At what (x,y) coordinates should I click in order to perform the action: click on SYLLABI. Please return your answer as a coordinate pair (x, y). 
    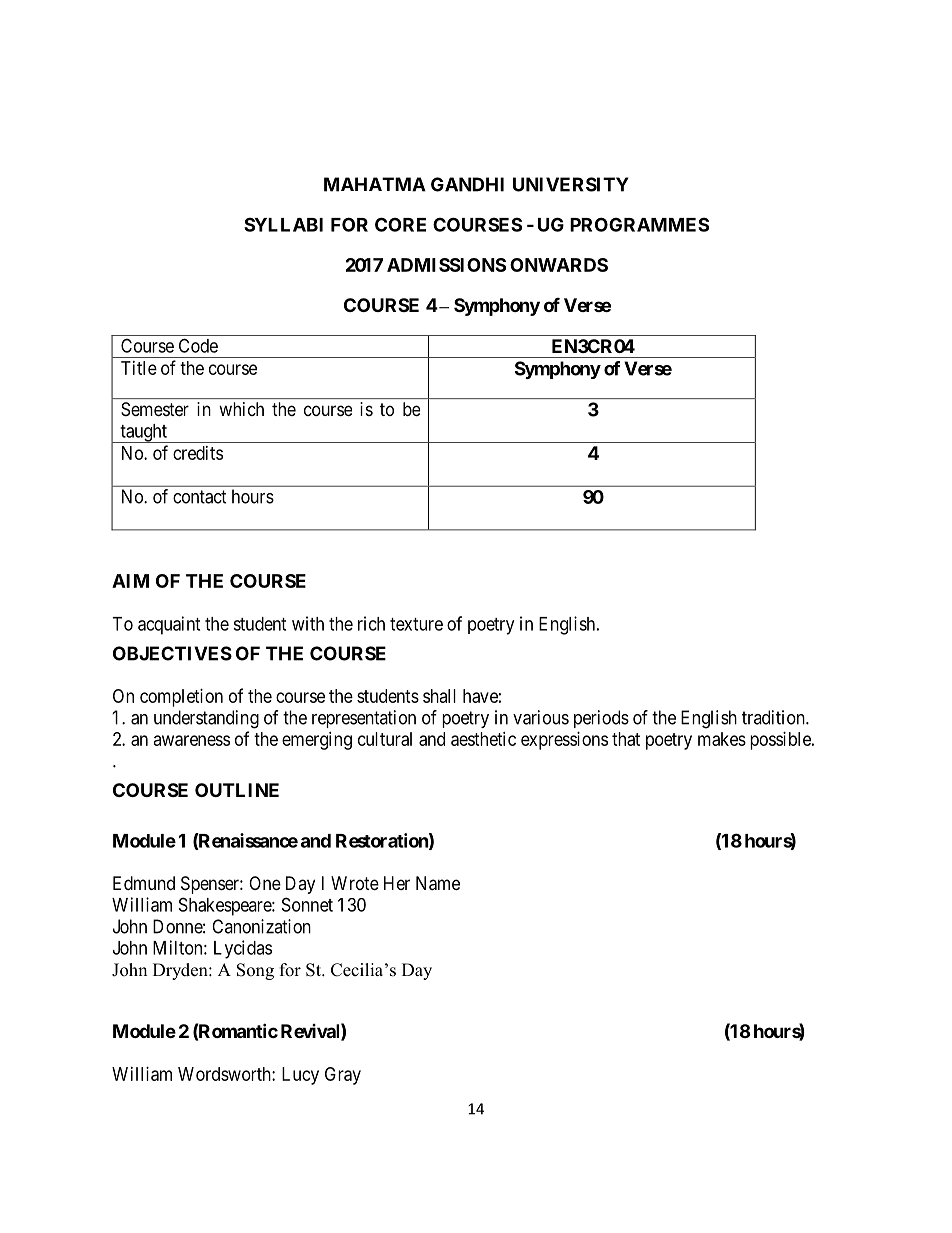
    Looking at the image, I should click on (283, 224).
